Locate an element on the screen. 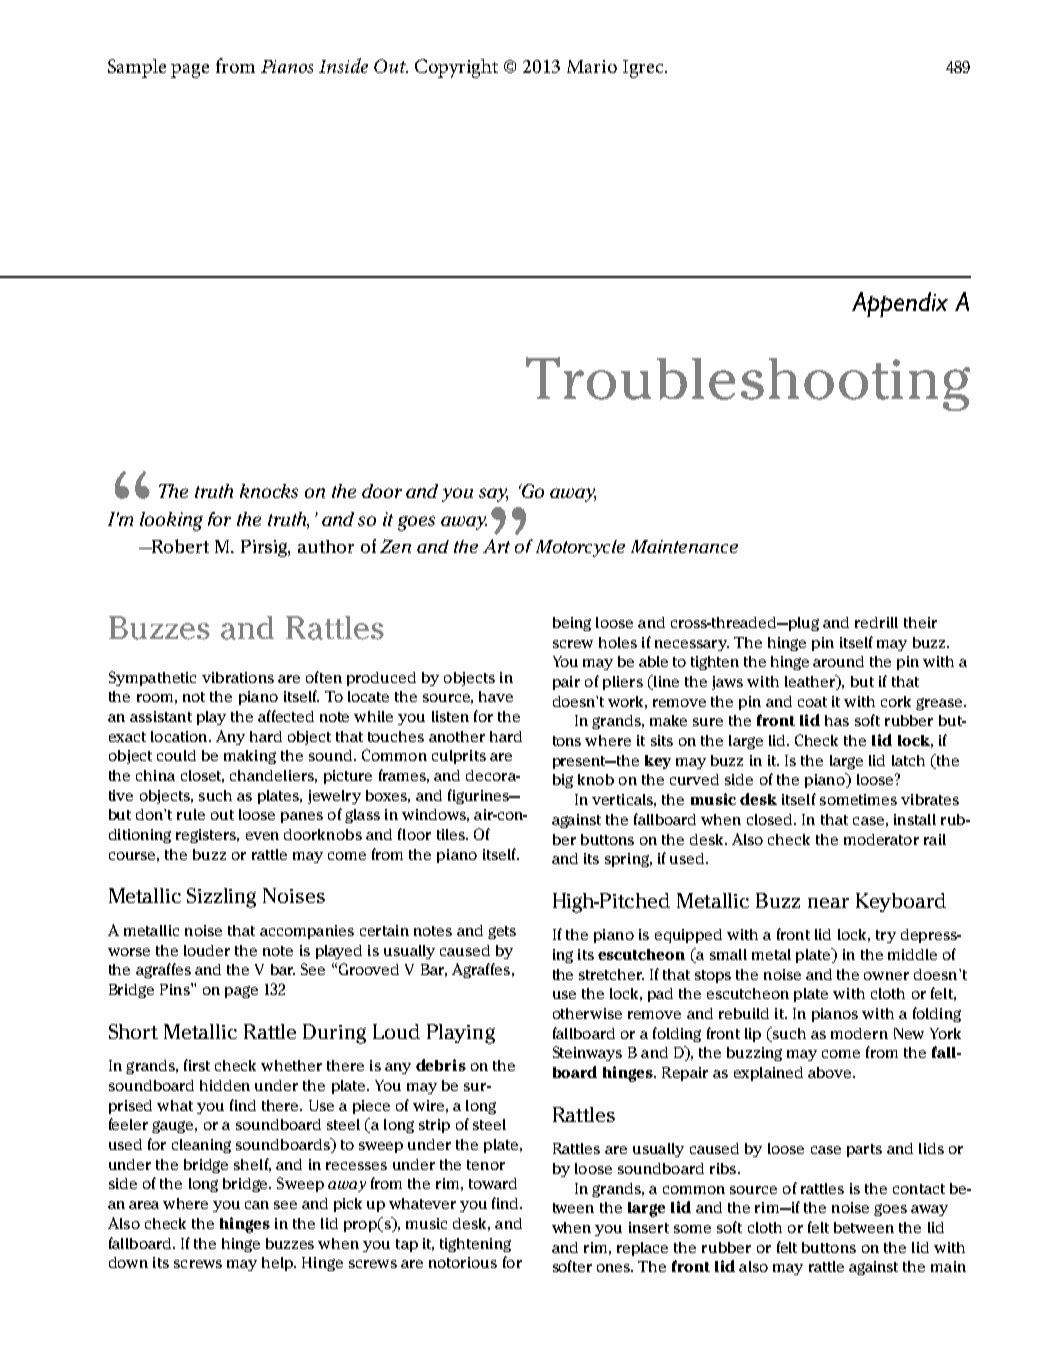 The height and width of the screenshot is (1356, 1046). around is located at coordinates (838, 661).
